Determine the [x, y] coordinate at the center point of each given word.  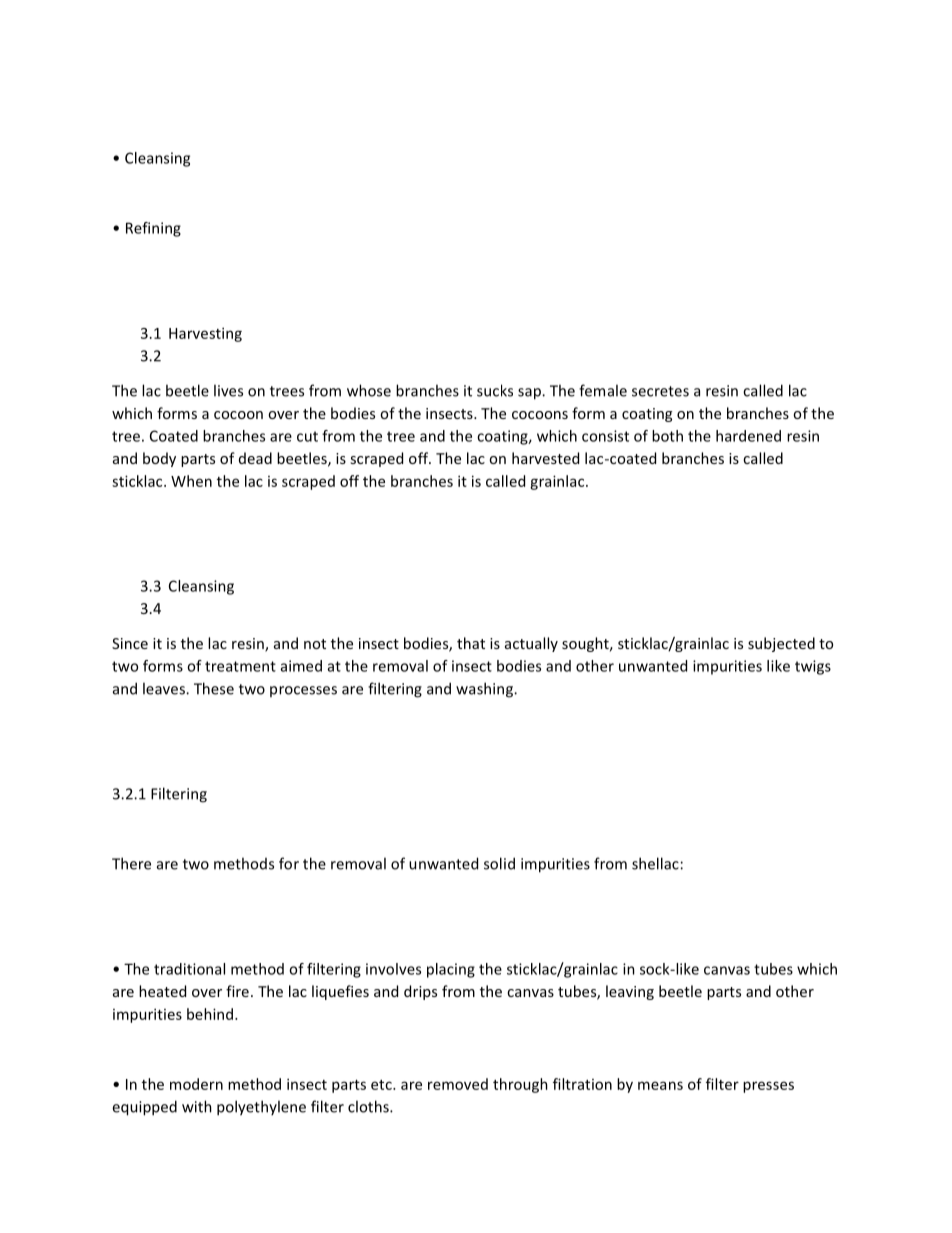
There [131, 863]
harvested [545, 458]
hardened [748, 436]
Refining [153, 229]
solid [499, 863]
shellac [655, 863]
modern [196, 1084]
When [191, 481]
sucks [495, 390]
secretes [660, 391]
